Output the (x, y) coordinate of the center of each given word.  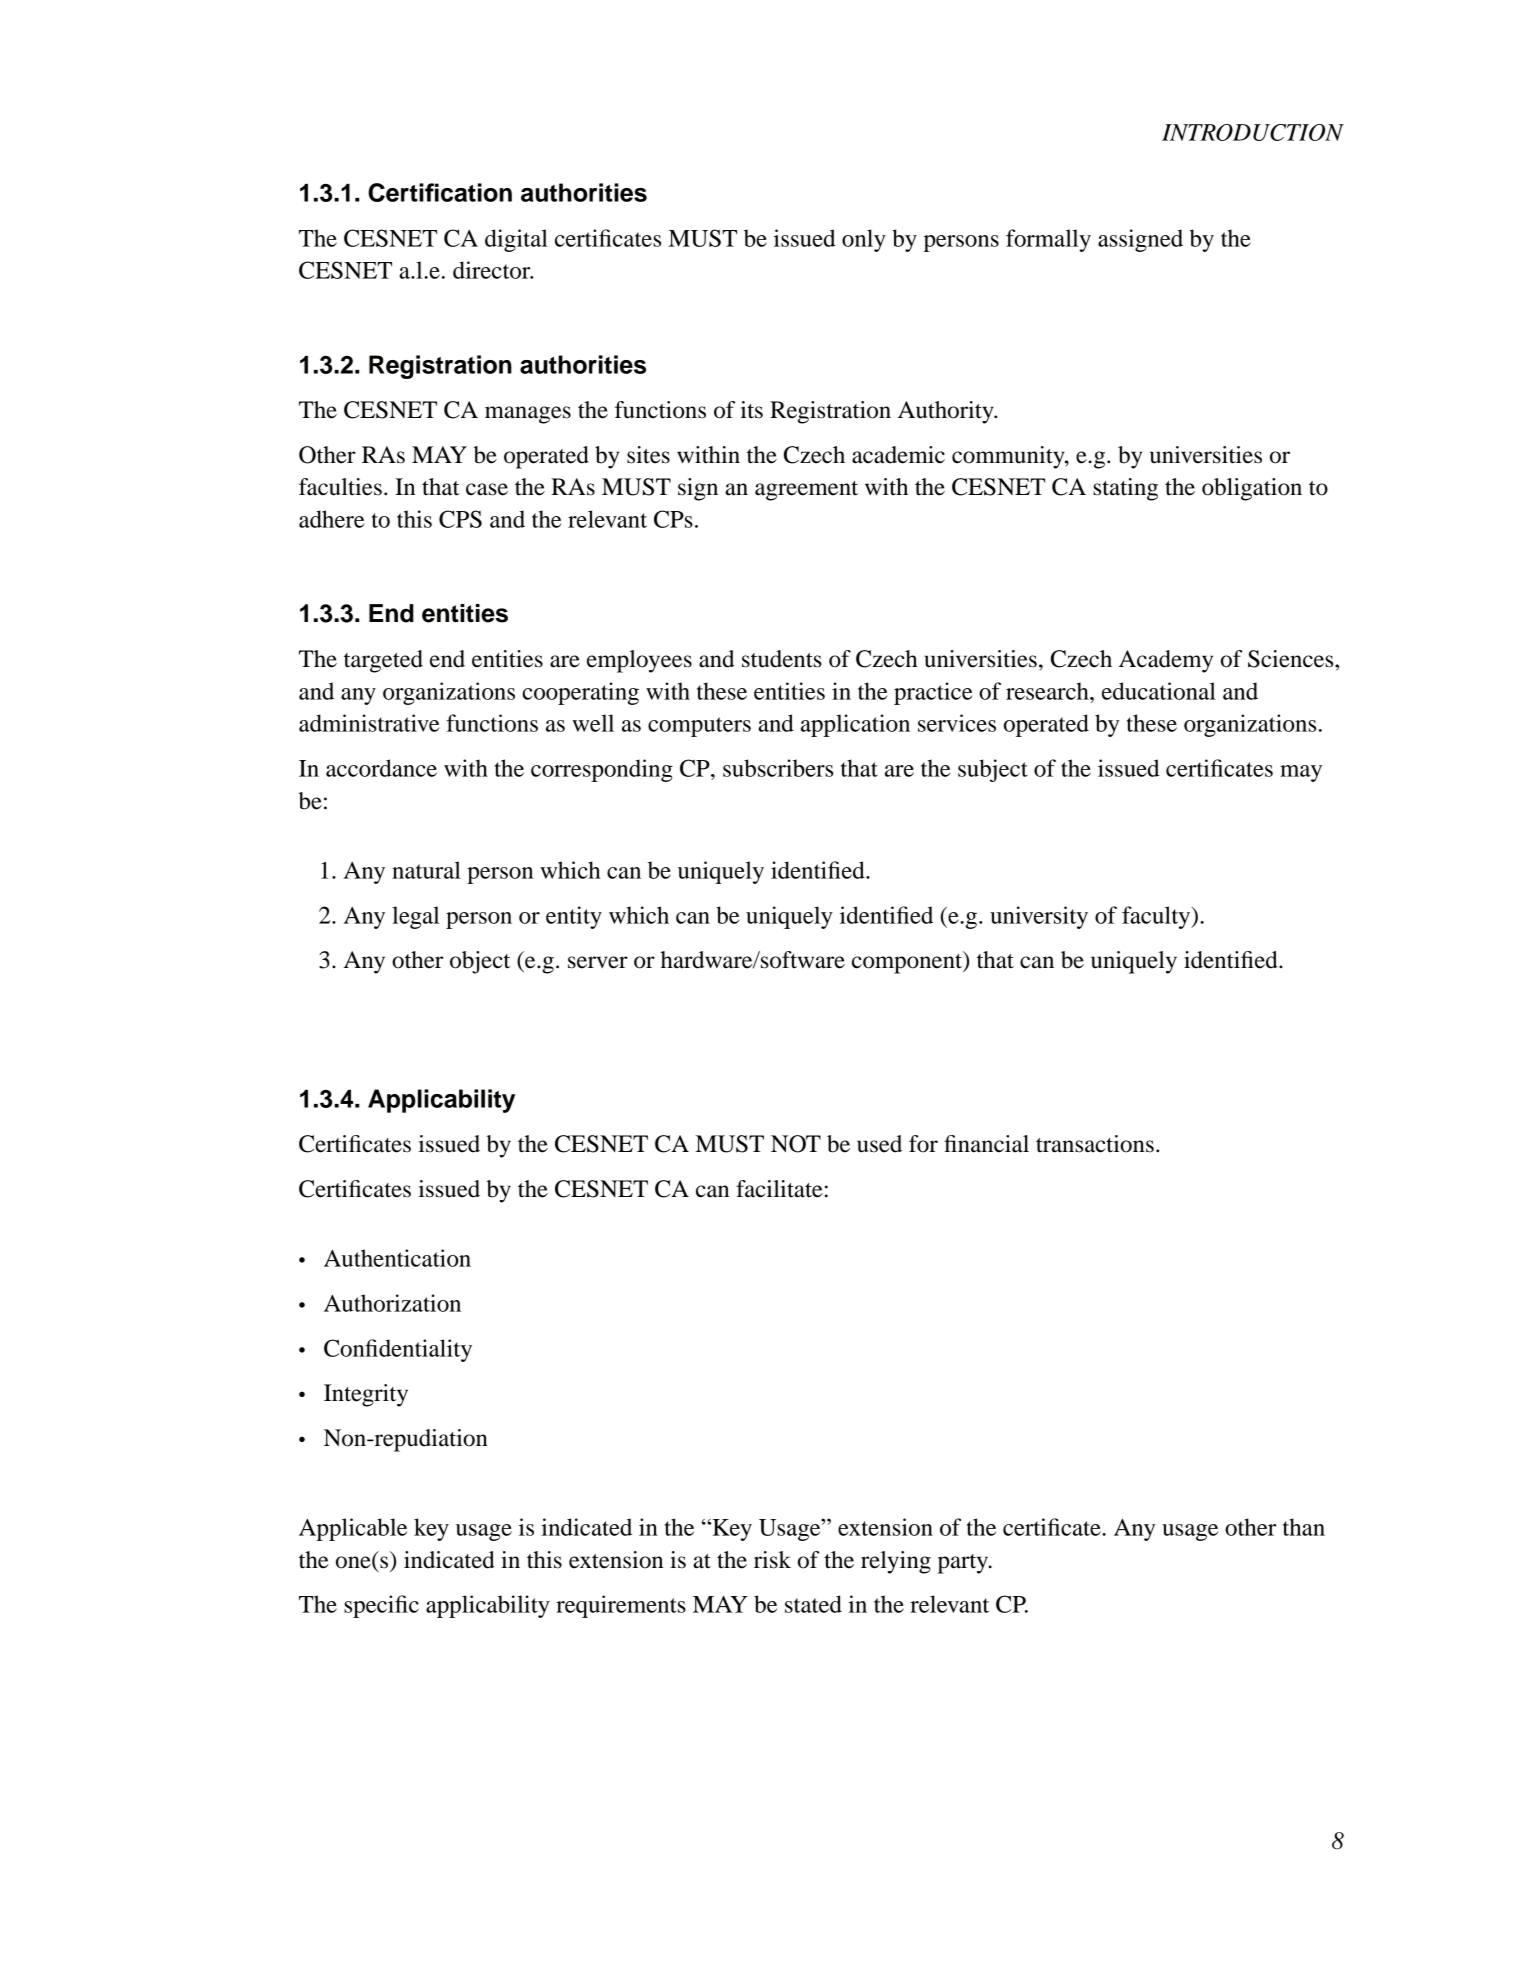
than (1304, 1527)
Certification (440, 192)
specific (381, 1606)
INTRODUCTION (1253, 132)
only (864, 240)
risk (772, 1560)
